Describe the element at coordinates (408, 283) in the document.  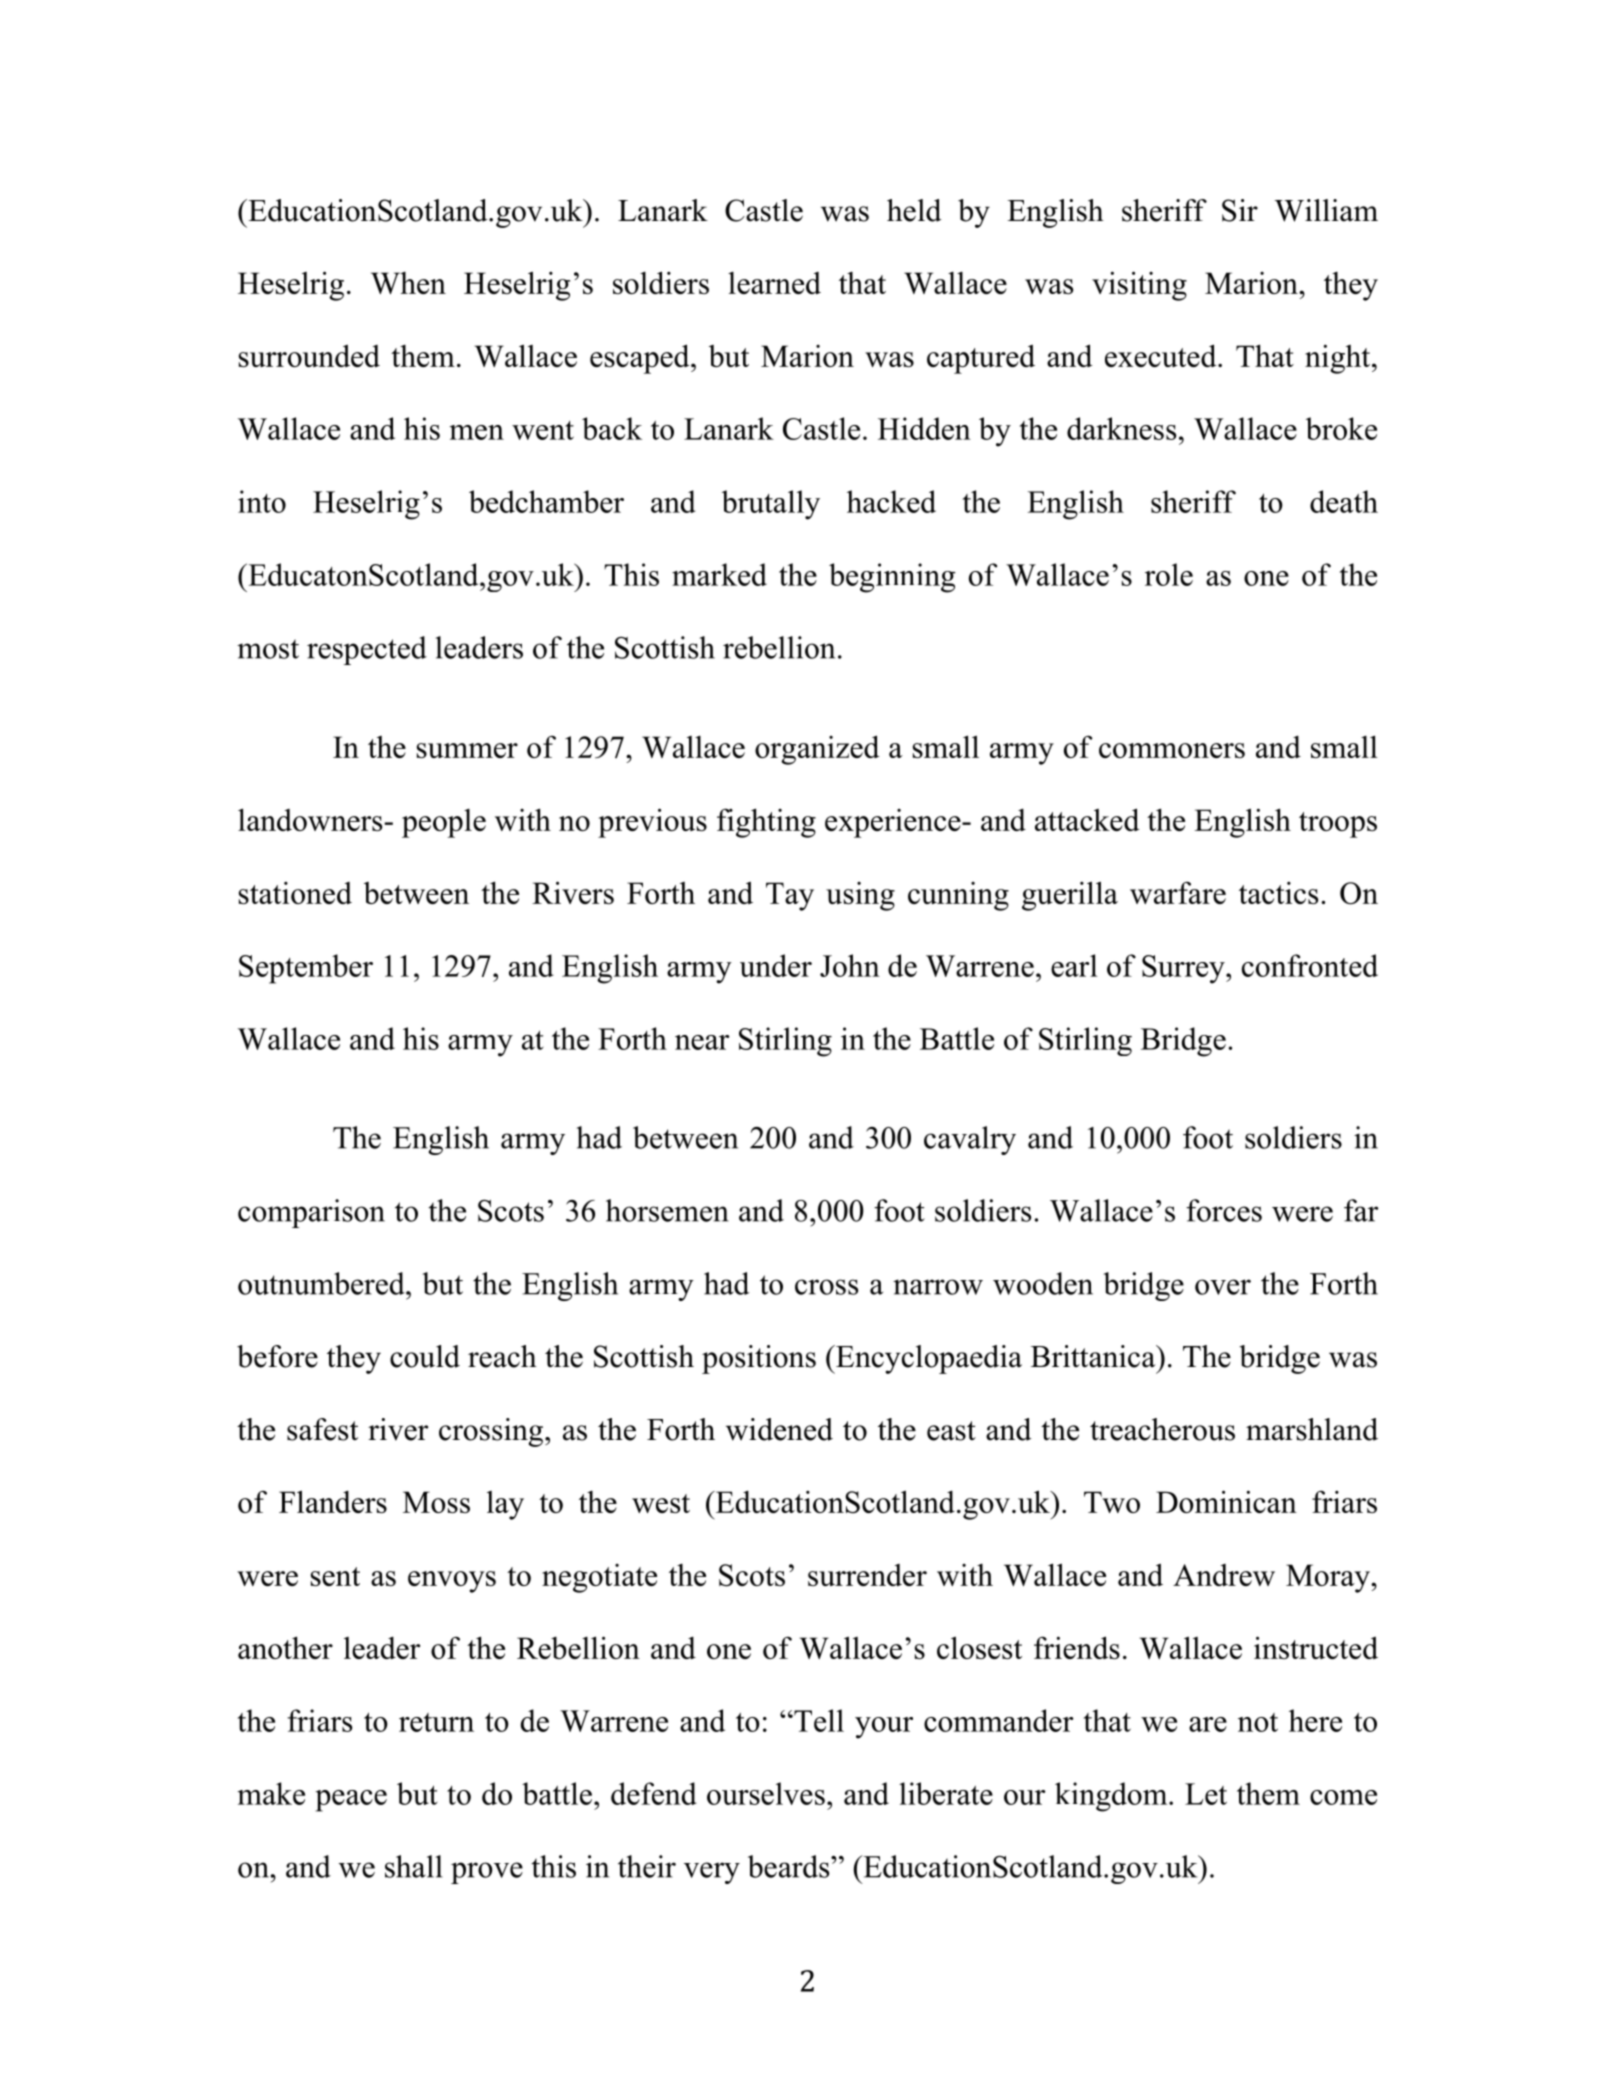
I see `When` at that location.
